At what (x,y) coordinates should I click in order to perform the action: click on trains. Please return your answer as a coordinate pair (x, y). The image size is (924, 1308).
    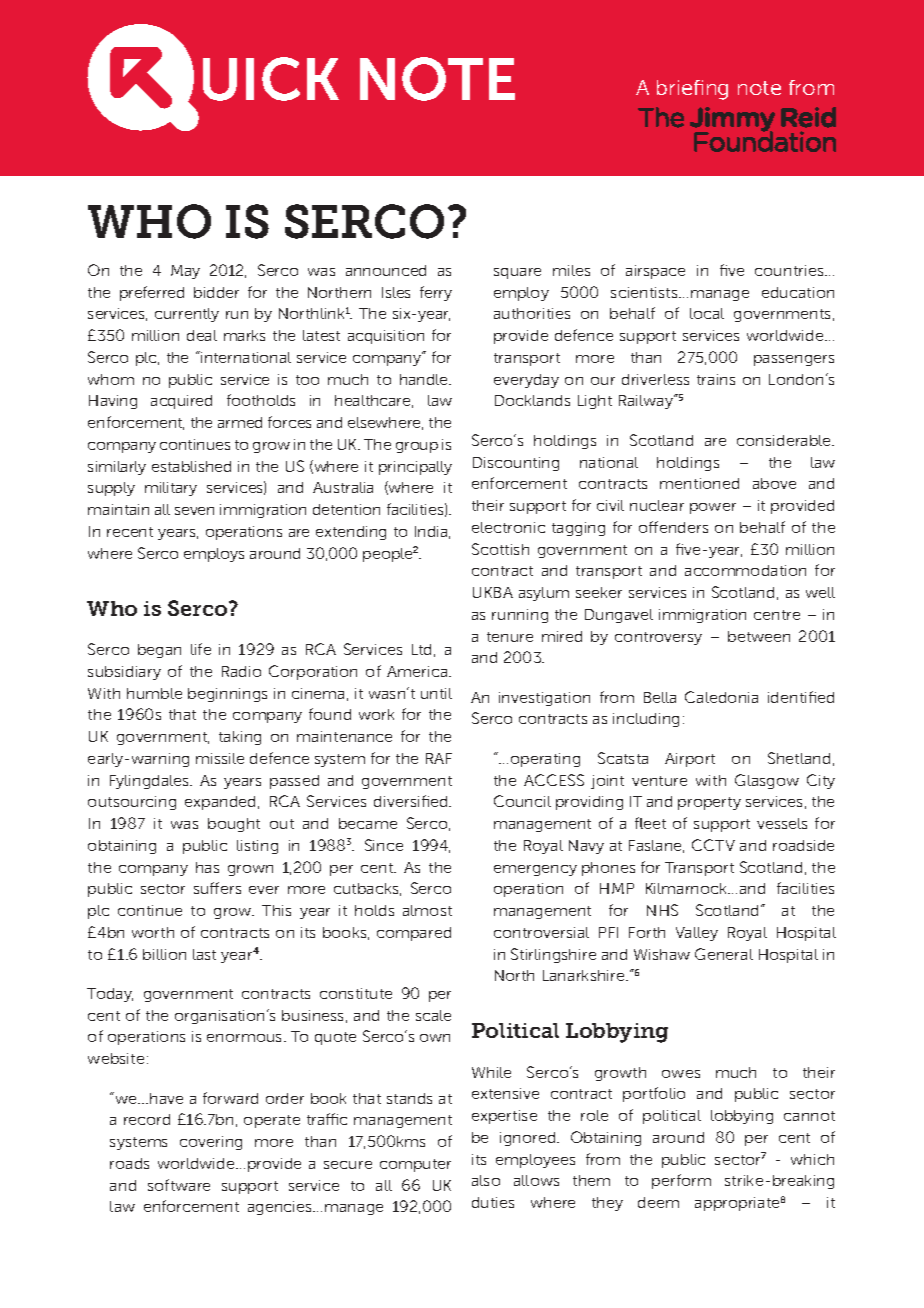
    Looking at the image, I should click on (716, 379).
